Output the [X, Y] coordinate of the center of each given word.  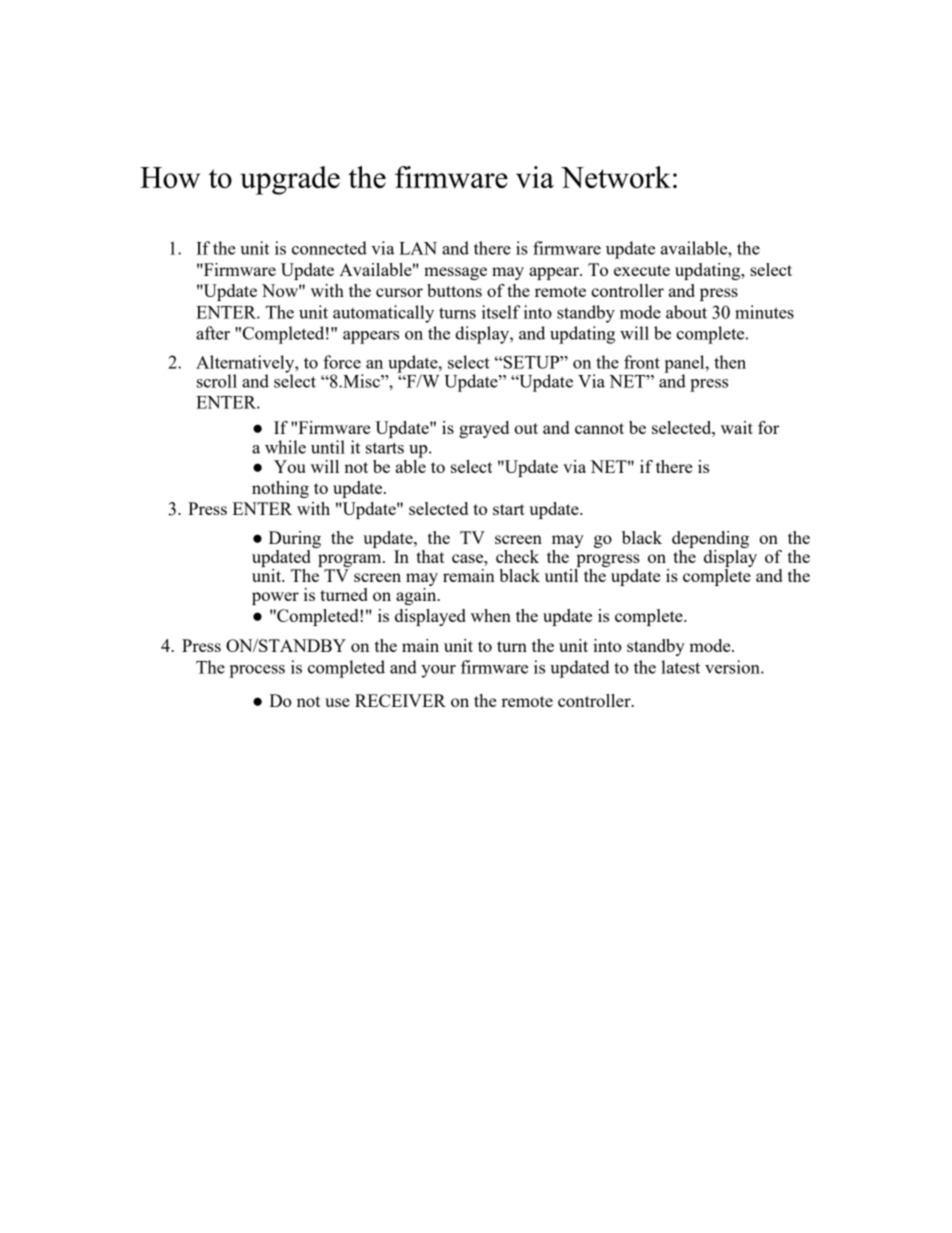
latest [680, 667]
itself [501, 312]
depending [710, 541]
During [295, 541]
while [285, 447]
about [686, 312]
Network [616, 177]
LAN [418, 248]
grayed [484, 429]
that [430, 556]
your [438, 671]
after [213, 333]
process [257, 671]
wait [737, 427]
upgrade [290, 180]
